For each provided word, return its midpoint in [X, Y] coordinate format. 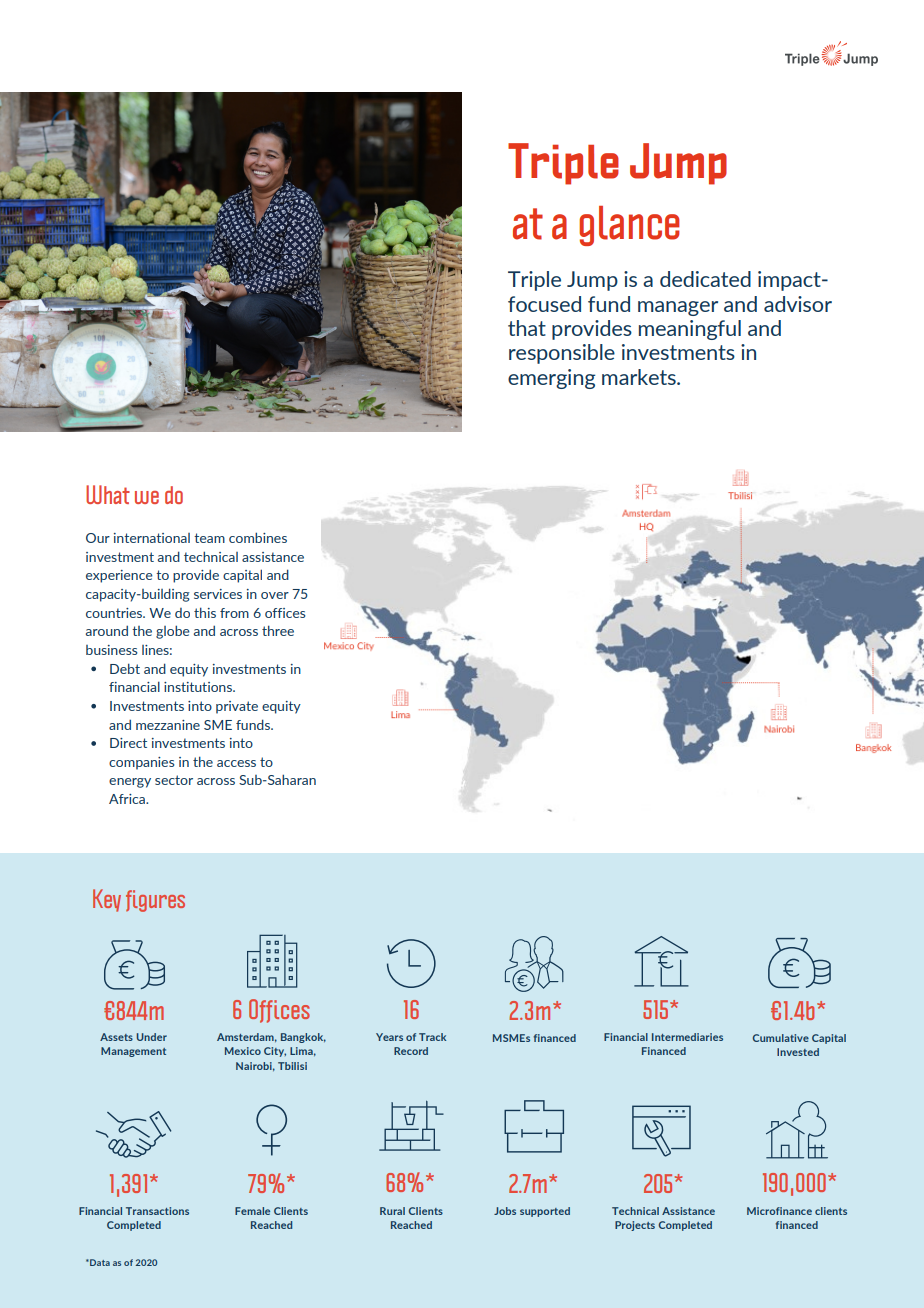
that [527, 328]
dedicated [705, 279]
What [108, 494]
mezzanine [168, 725]
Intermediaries [687, 1037]
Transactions [157, 1211]
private [237, 707]
